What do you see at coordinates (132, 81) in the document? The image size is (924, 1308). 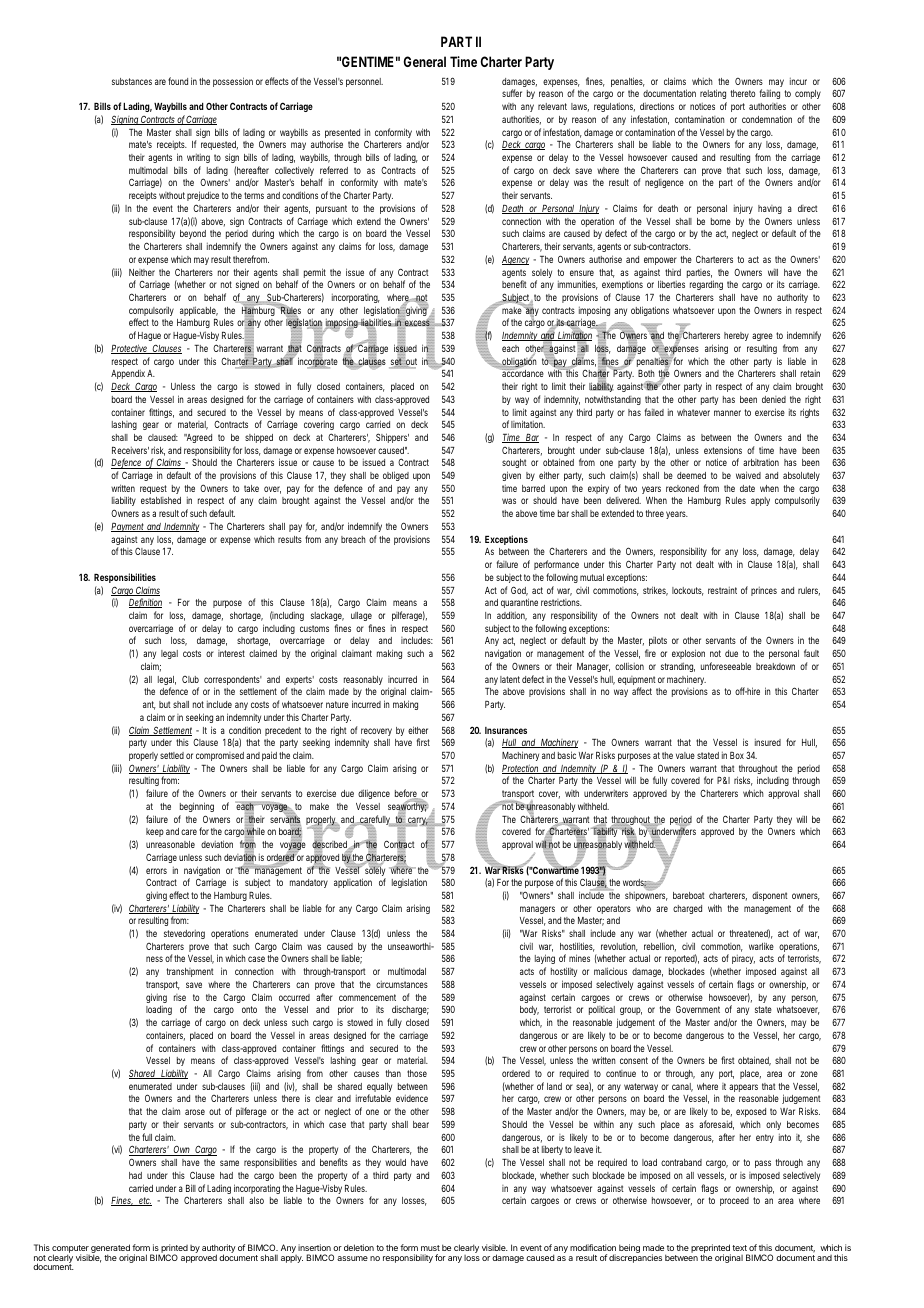 I see `substances` at bounding box center [132, 81].
